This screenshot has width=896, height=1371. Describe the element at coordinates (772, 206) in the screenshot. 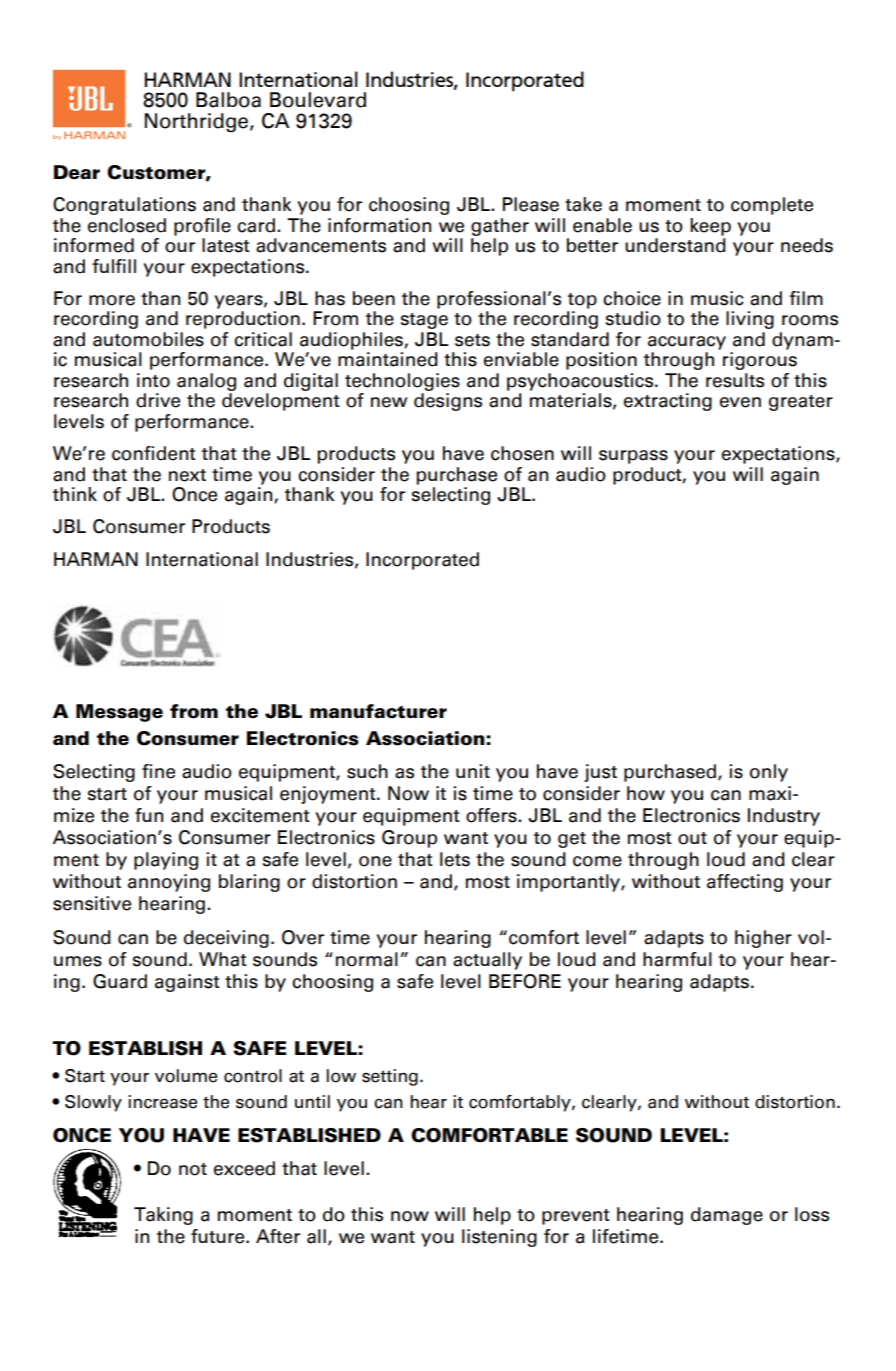

I see `complete` at that location.
